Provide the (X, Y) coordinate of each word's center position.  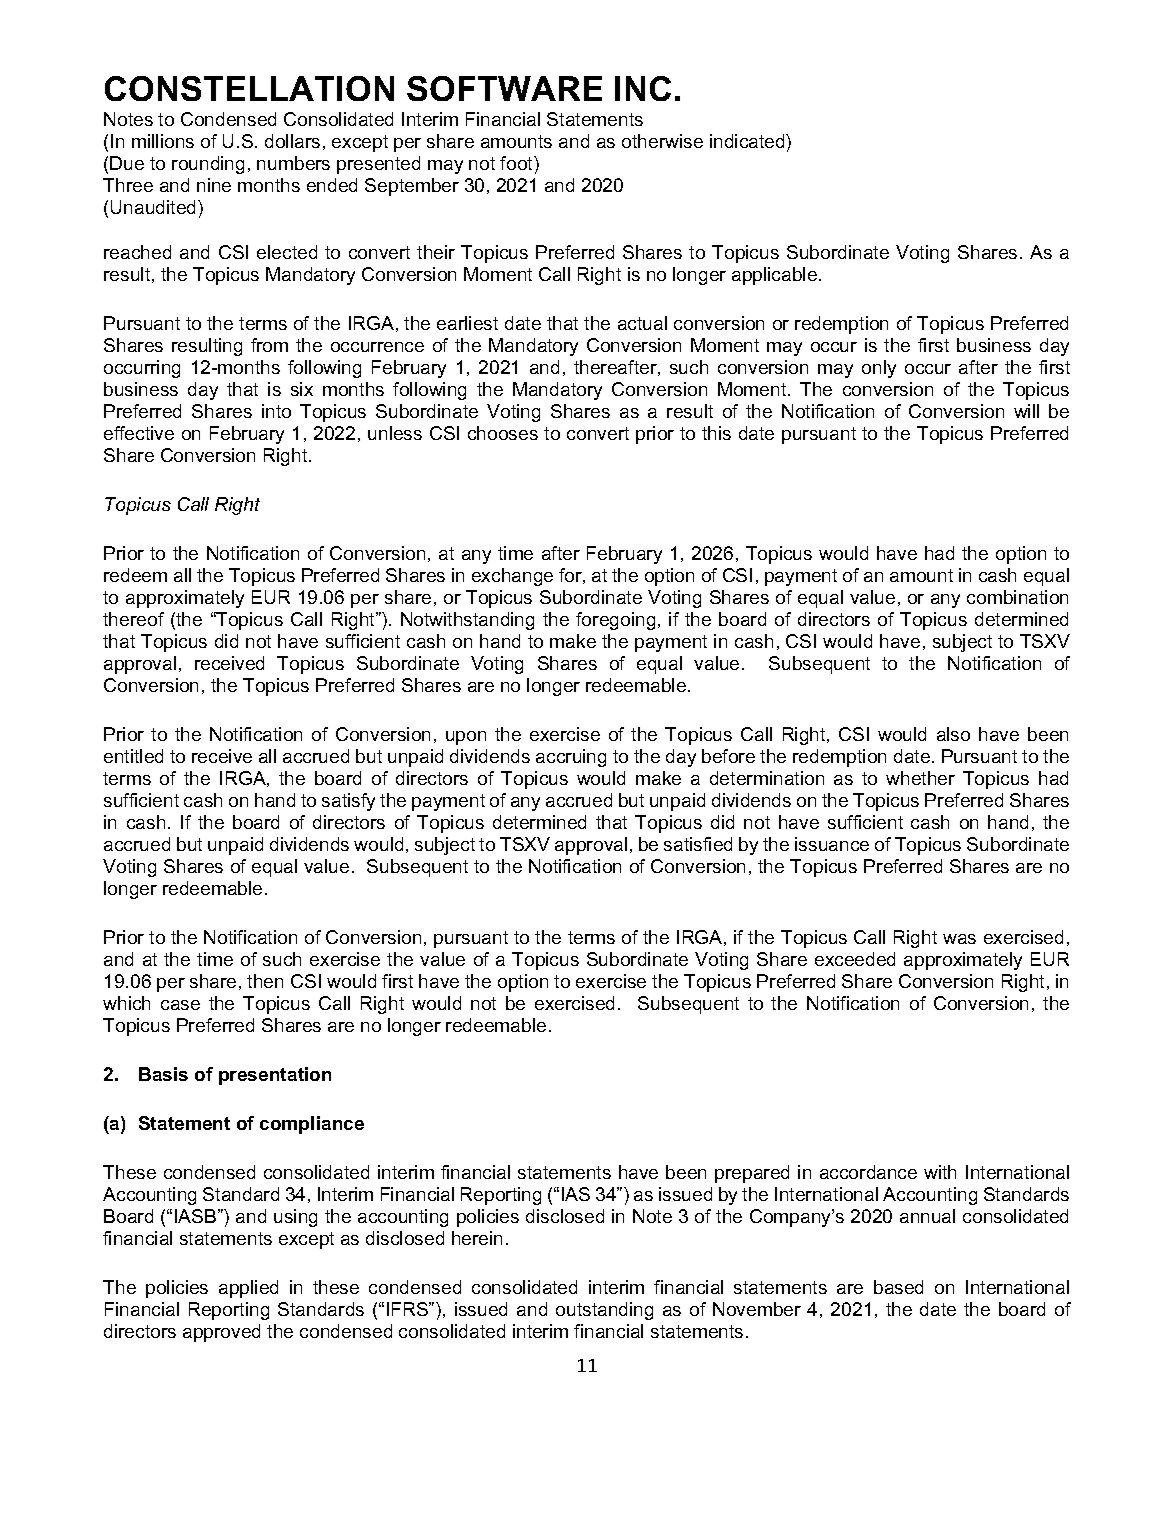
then (265, 981)
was (959, 939)
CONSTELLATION (249, 88)
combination (1017, 597)
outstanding (604, 1311)
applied (248, 1289)
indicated (748, 141)
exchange (512, 577)
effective (139, 433)
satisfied (698, 844)
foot (517, 163)
